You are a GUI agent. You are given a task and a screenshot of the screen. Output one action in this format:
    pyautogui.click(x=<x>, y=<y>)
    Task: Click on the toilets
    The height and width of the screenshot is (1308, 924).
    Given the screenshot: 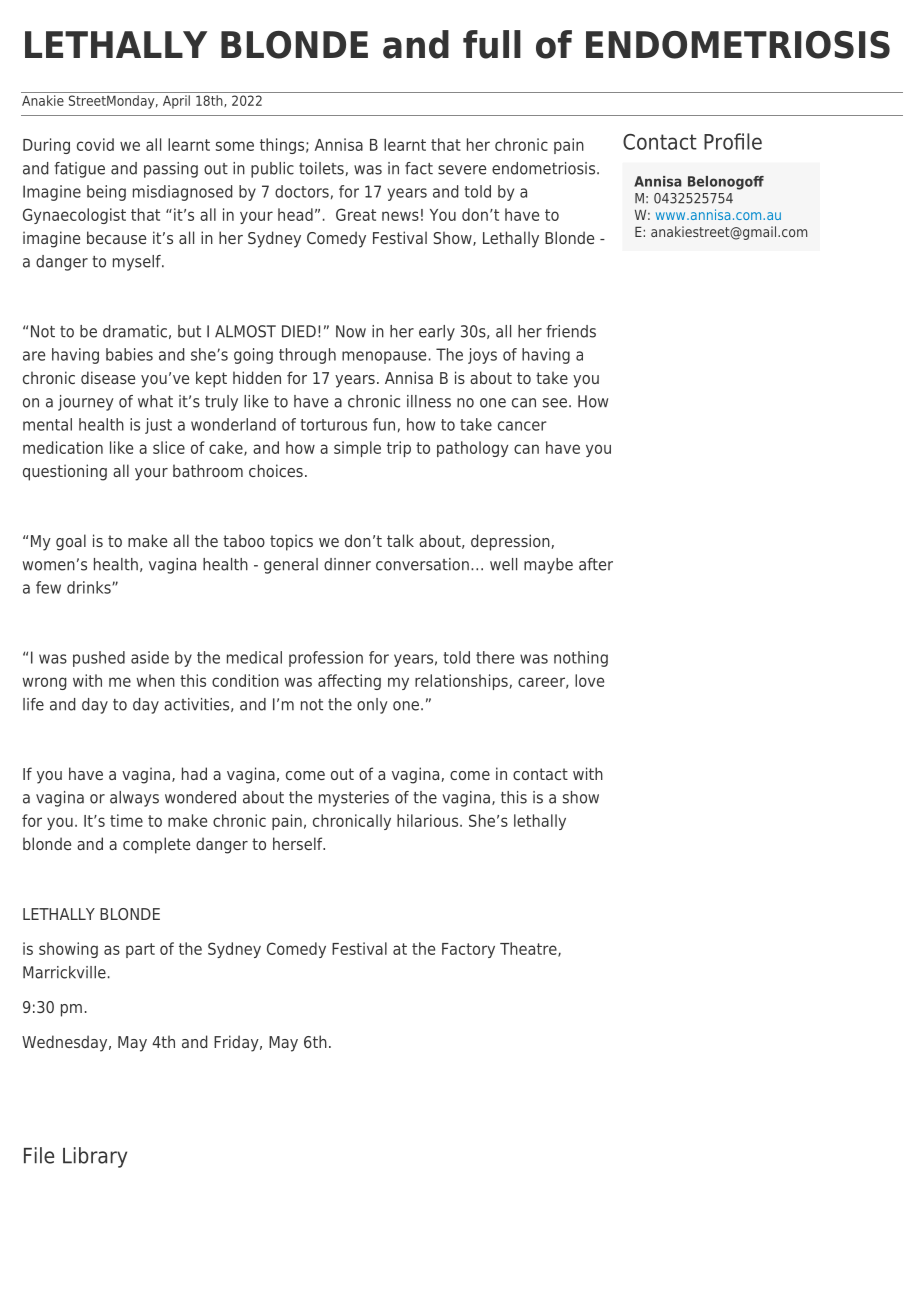 What is the action you would take?
    pyautogui.click(x=321, y=168)
